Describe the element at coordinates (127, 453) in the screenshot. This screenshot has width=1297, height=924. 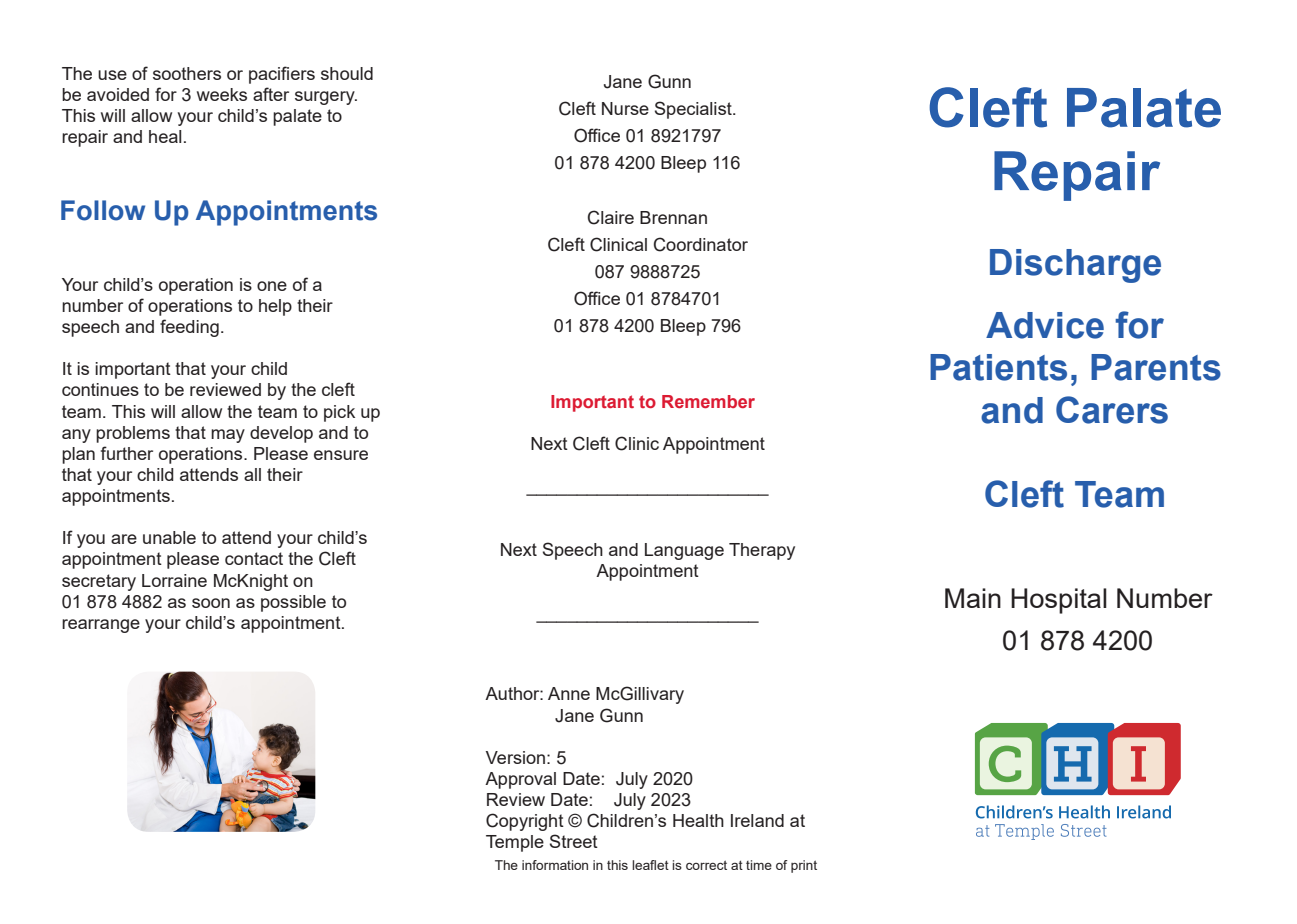
I see `further` at that location.
